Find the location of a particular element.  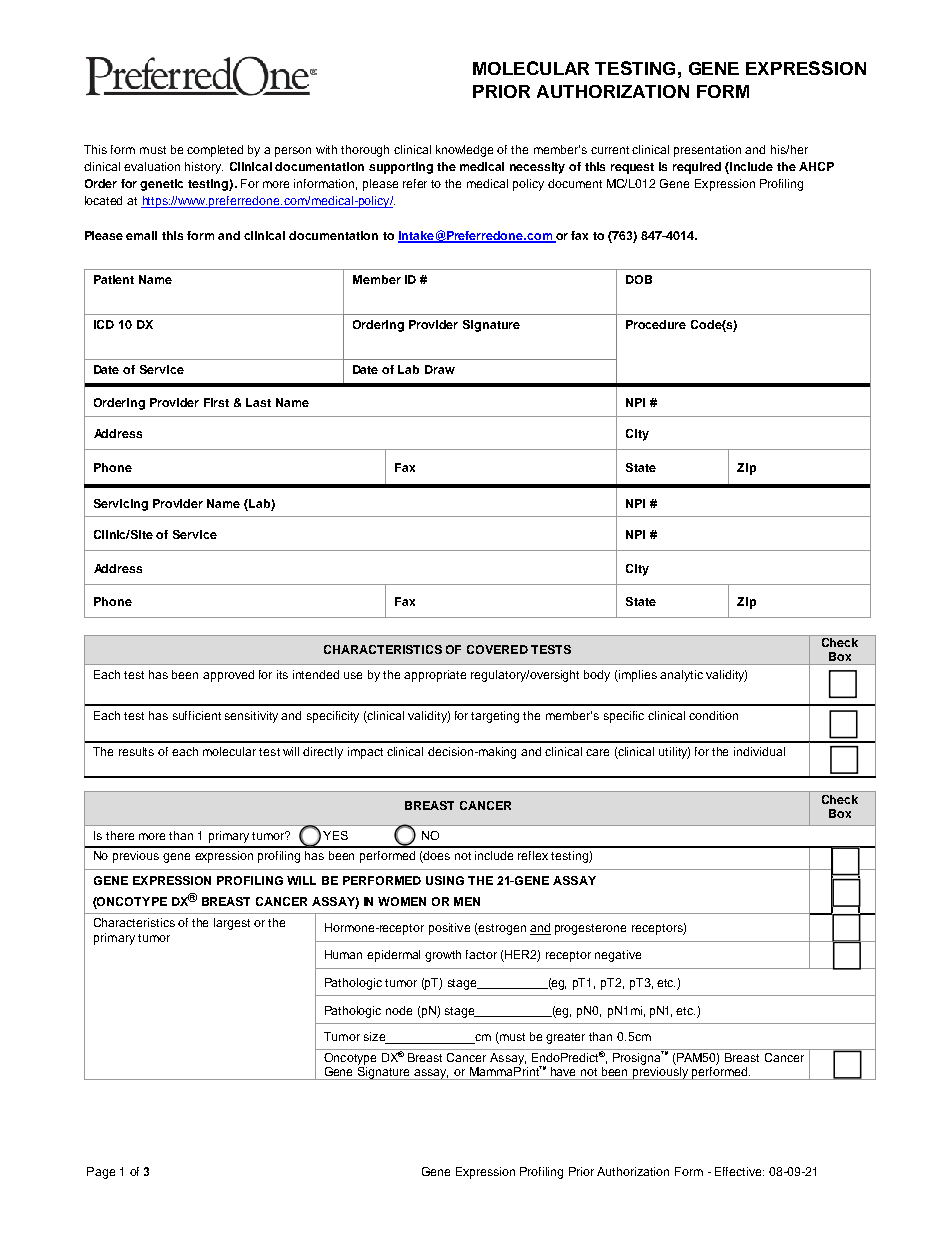

supporting is located at coordinates (401, 168).
